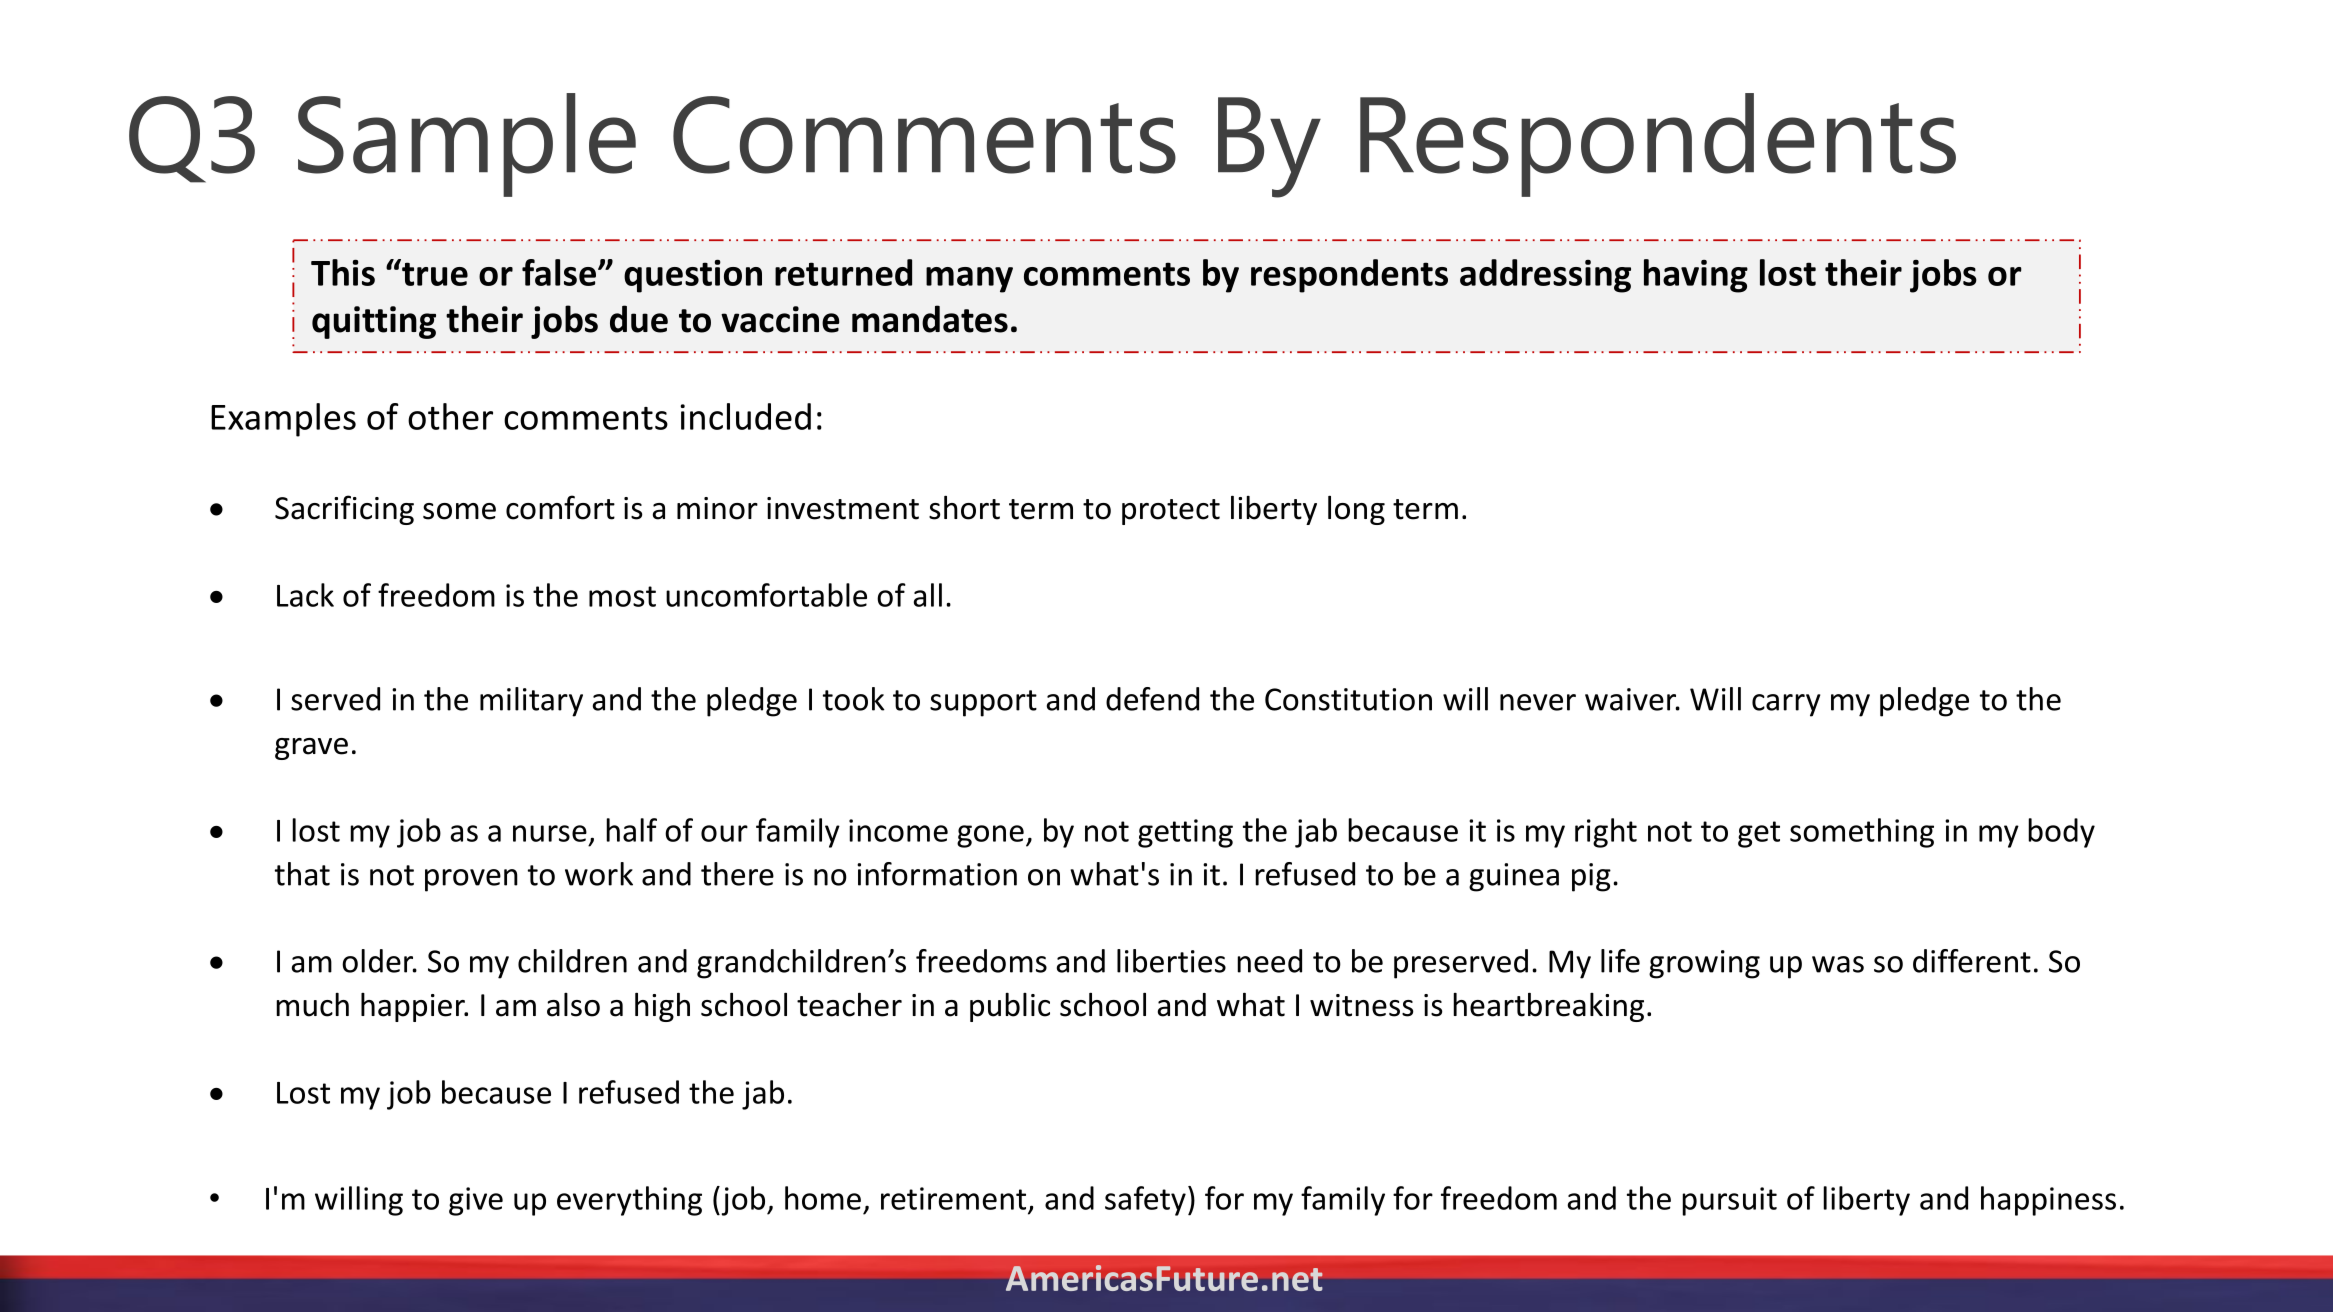  Describe the element at coordinates (1356, 510) in the document. I see `long` at that location.
